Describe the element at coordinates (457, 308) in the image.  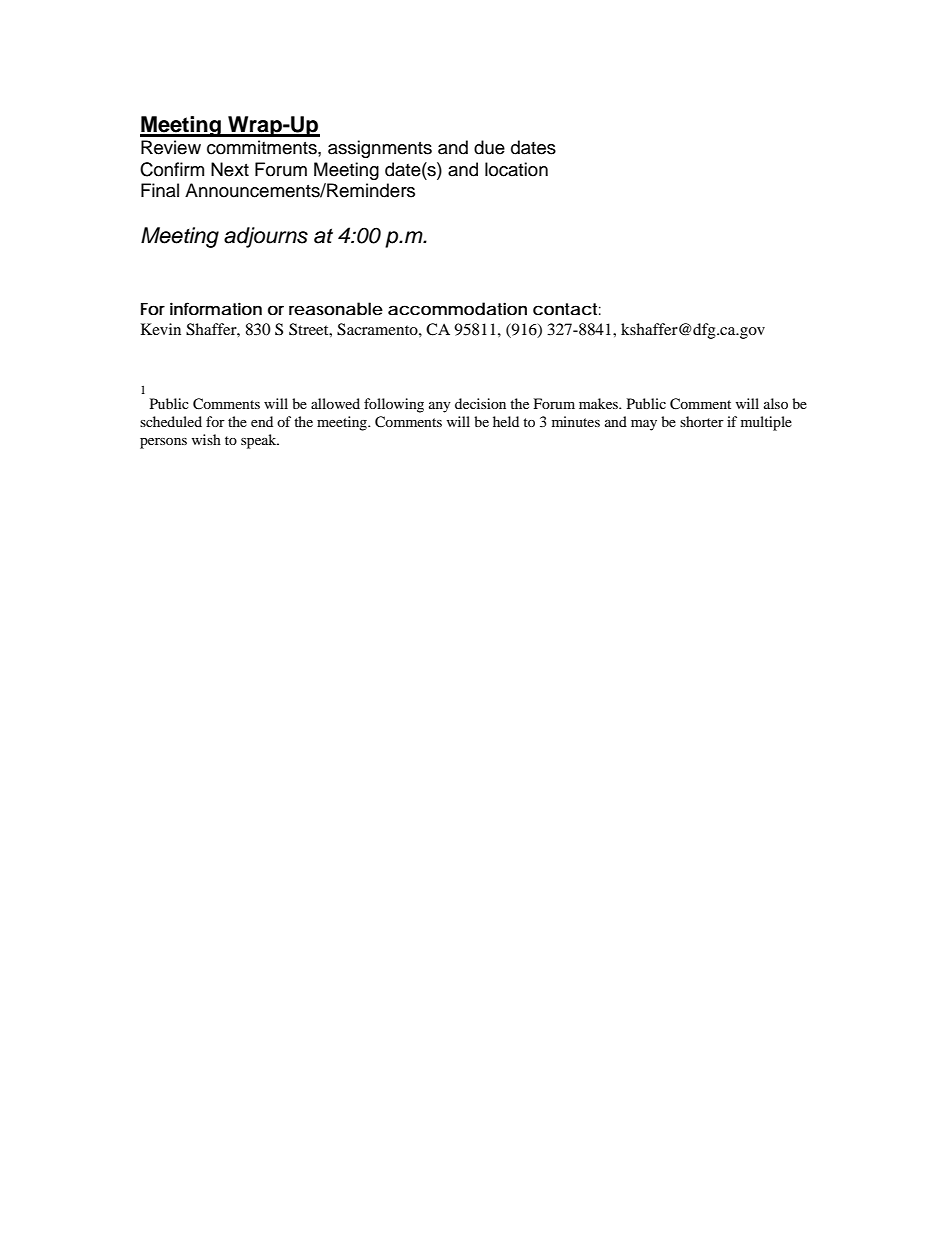
I see `accommodation` at that location.
